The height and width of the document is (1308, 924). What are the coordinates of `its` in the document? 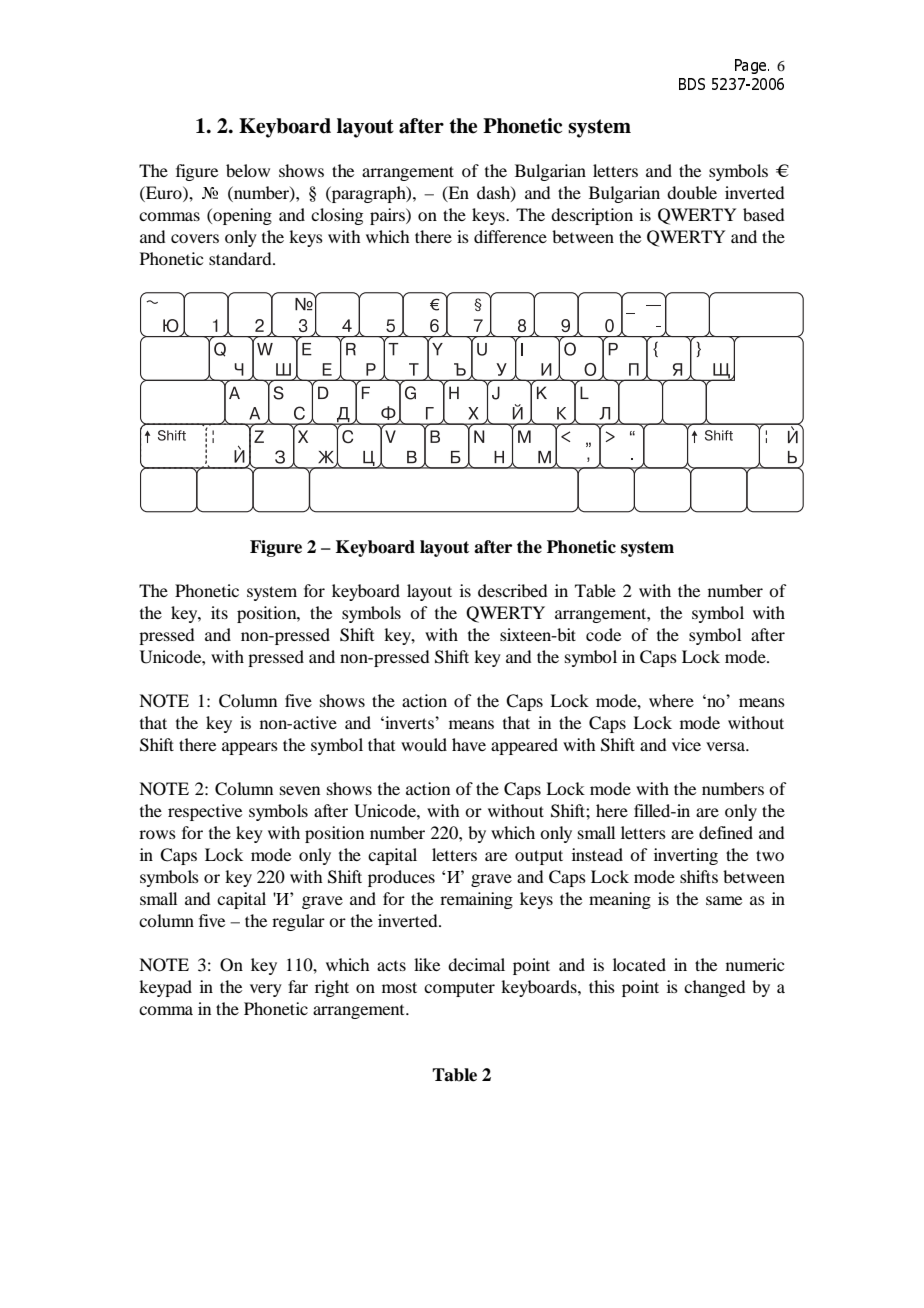 It's located at (219, 612).
